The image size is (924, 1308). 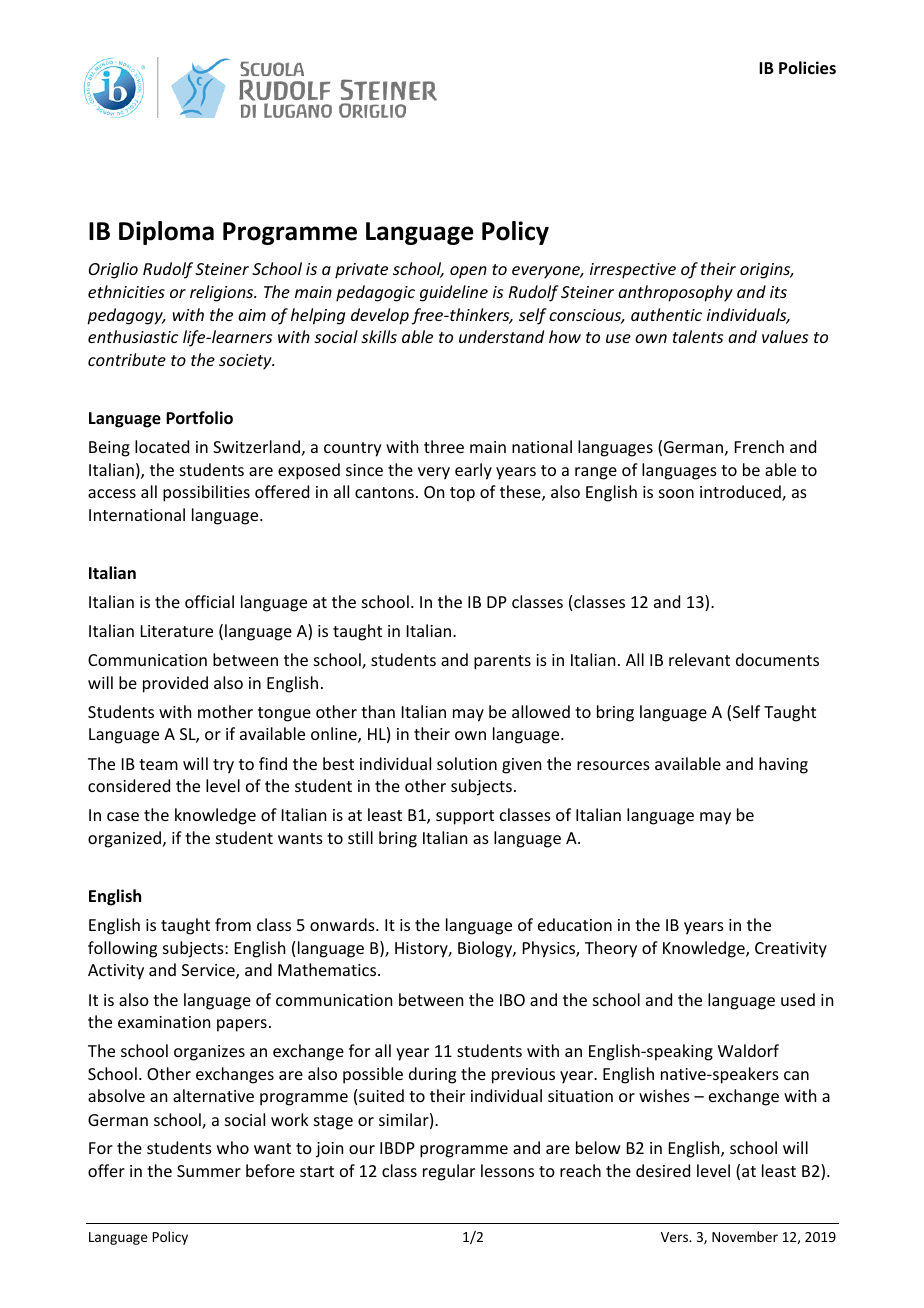 I want to click on relevant, so click(x=699, y=659).
